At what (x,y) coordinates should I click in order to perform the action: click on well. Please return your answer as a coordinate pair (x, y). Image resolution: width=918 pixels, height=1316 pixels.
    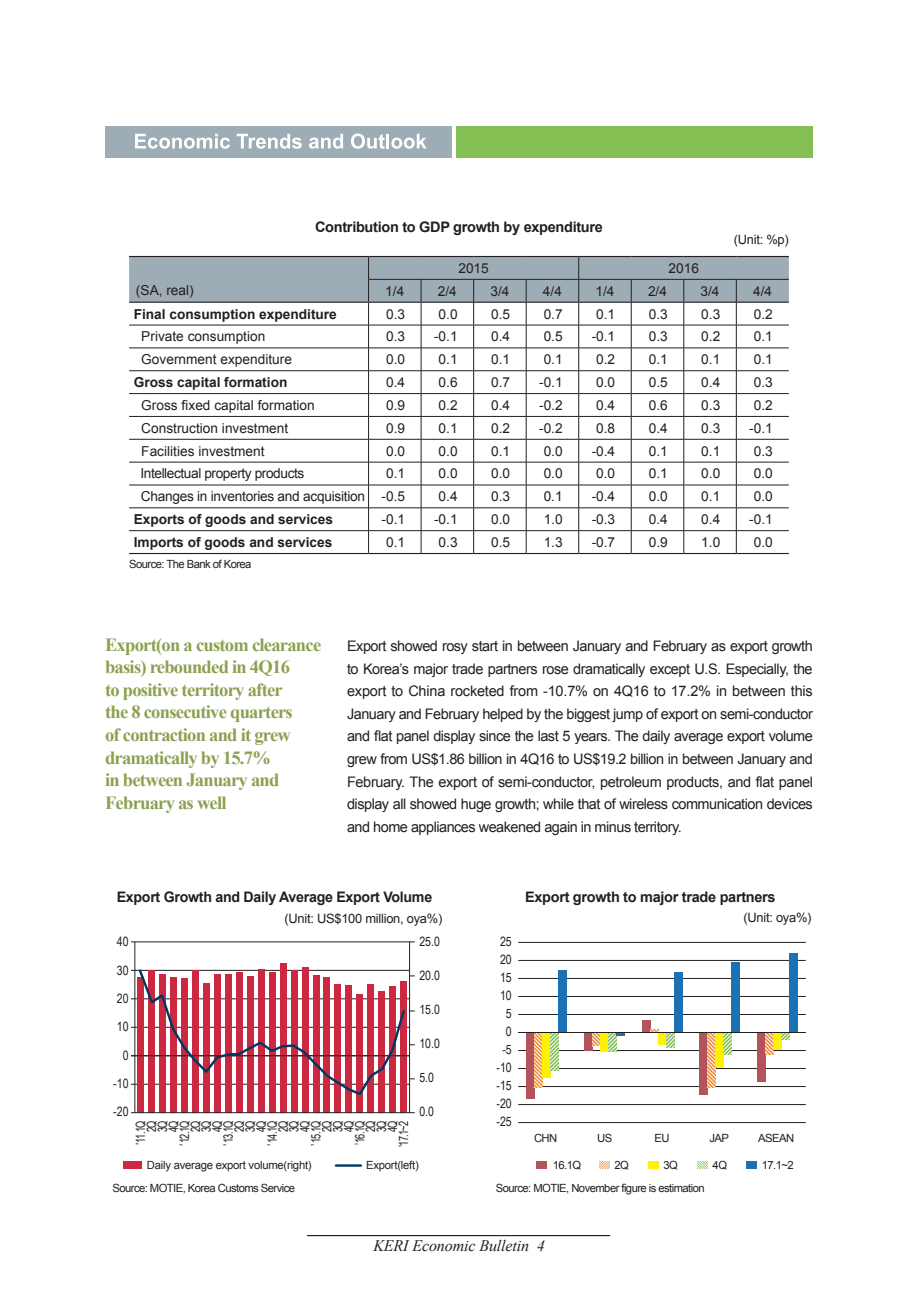
    Looking at the image, I should click on (212, 802).
